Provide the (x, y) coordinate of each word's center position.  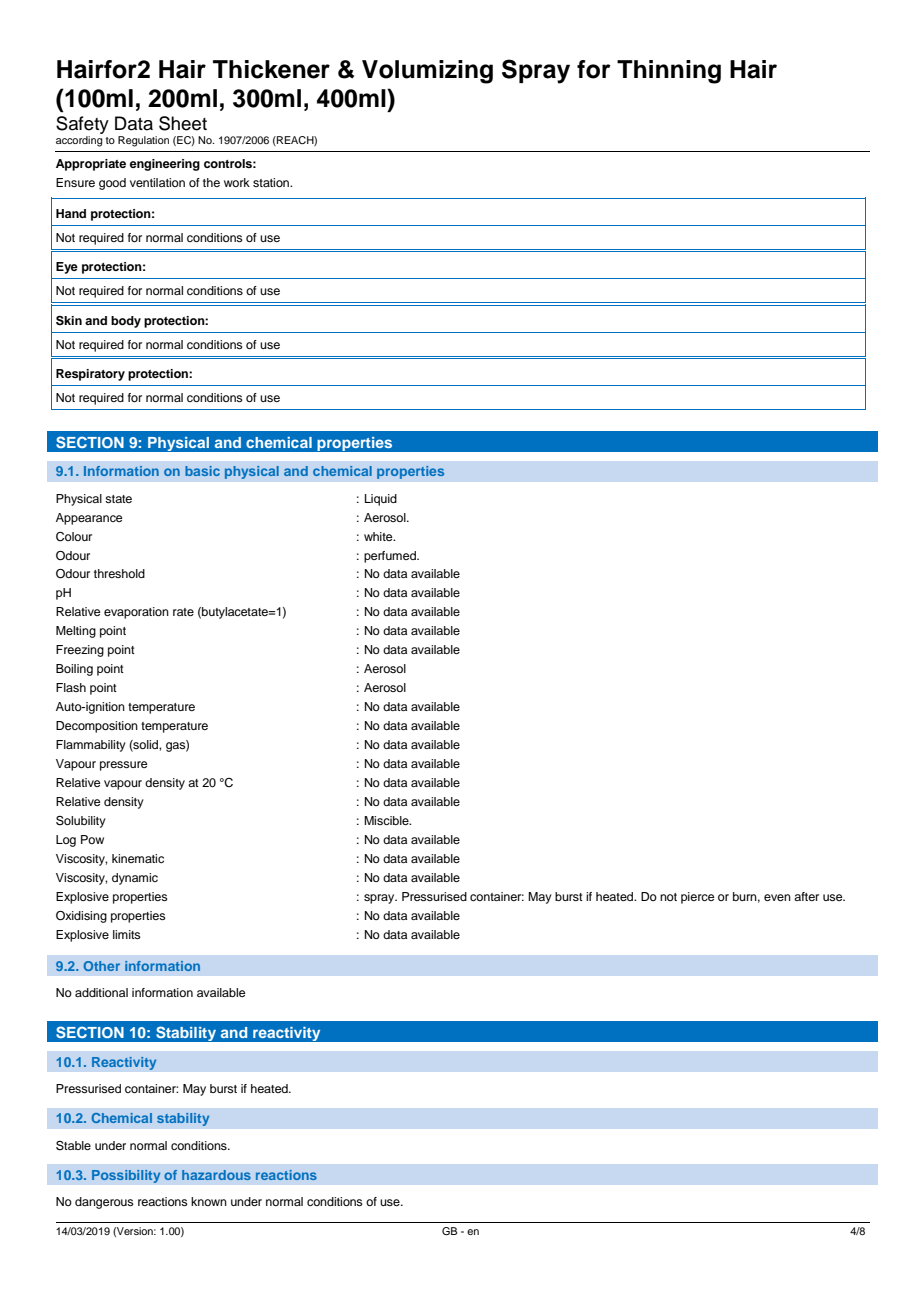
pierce (697, 898)
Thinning (669, 72)
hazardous (216, 1175)
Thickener (271, 69)
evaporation (136, 613)
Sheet (183, 123)
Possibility (126, 1176)
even (777, 897)
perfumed (391, 557)
